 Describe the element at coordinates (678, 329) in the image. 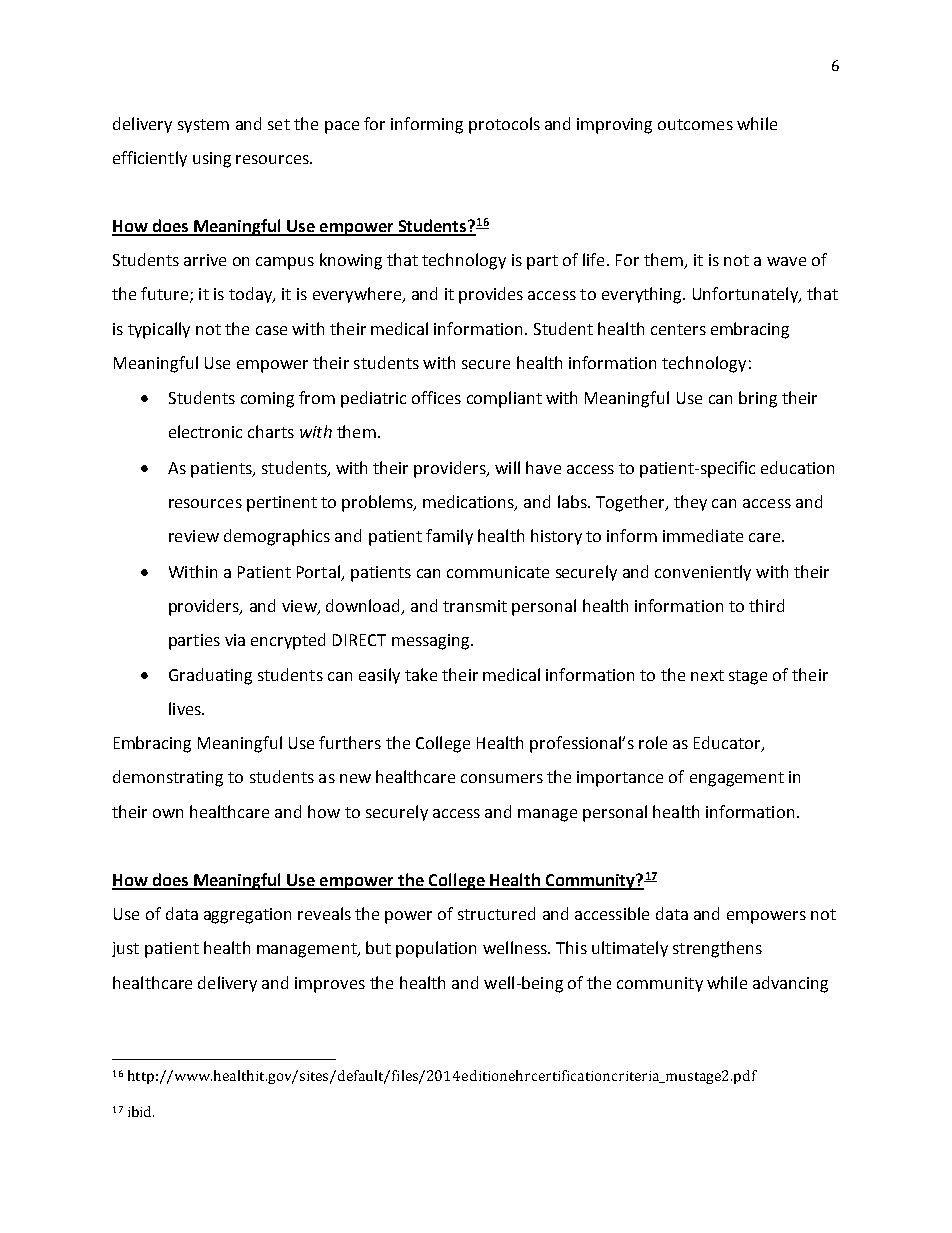

I see `centers` at that location.
